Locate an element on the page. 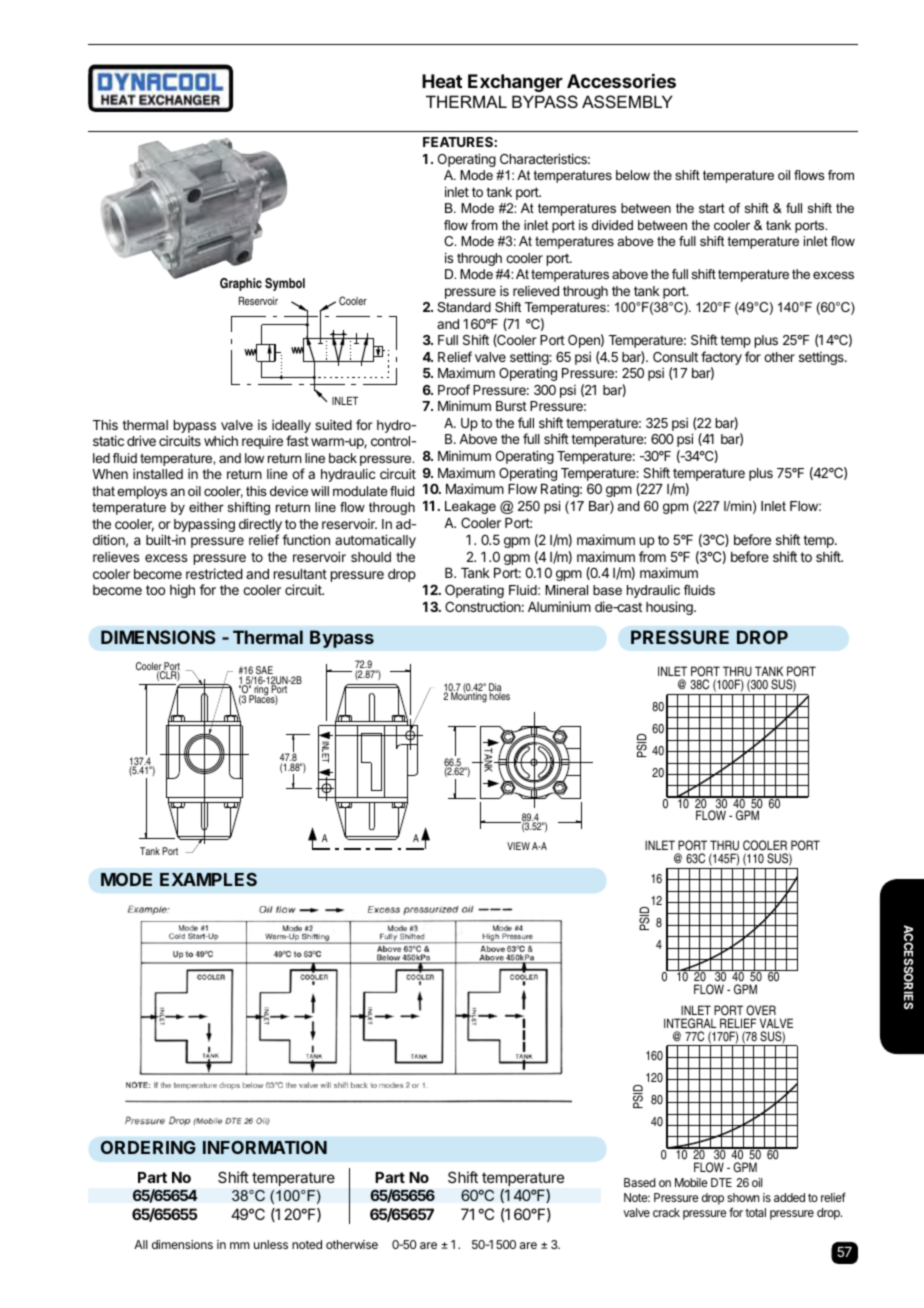  DTE is located at coordinates (721, 1182).
